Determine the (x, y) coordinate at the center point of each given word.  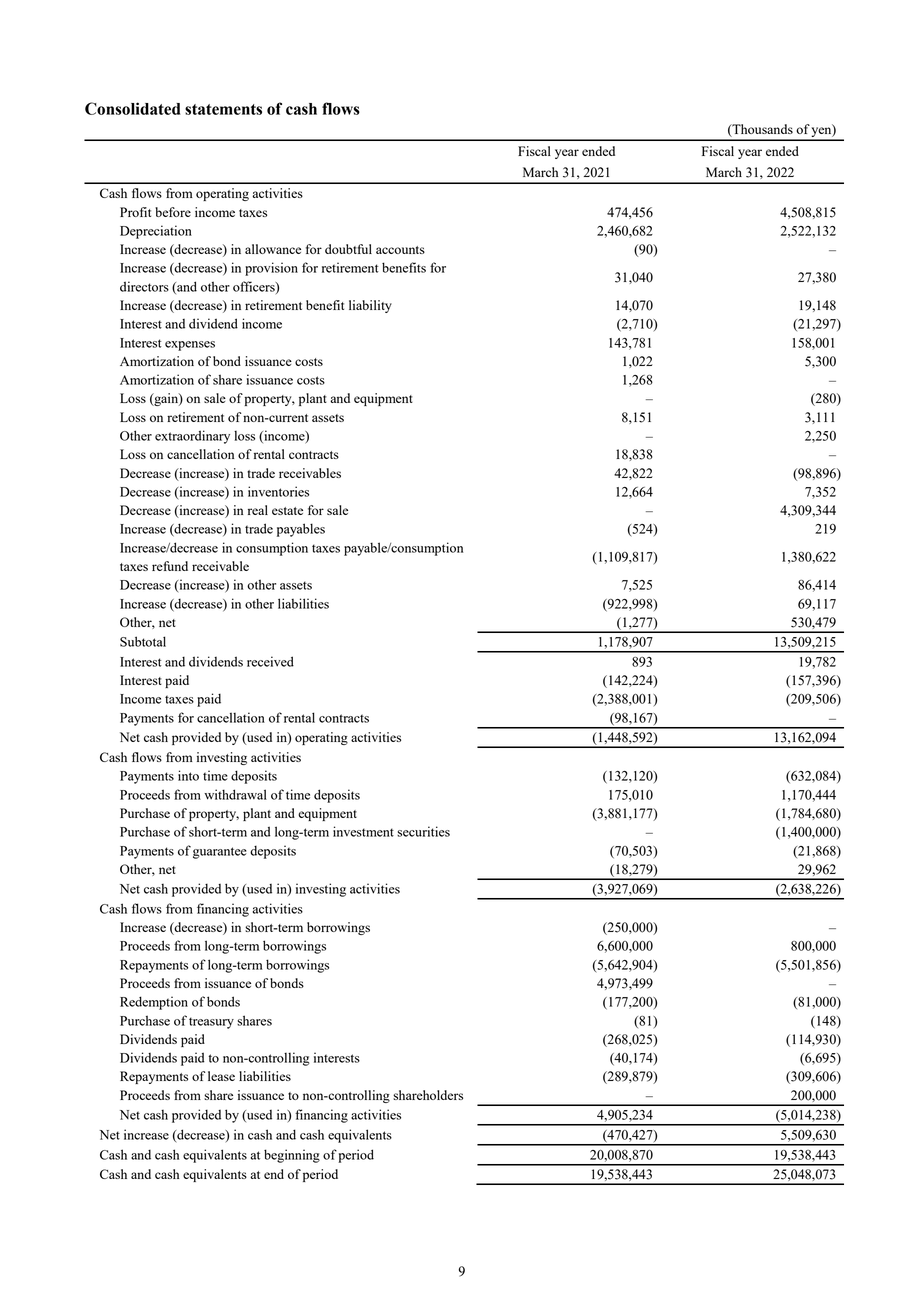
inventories (278, 491)
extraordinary (192, 437)
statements (223, 109)
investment (363, 831)
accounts (400, 250)
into (188, 775)
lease (221, 1076)
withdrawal (235, 794)
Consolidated (133, 108)
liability (370, 306)
